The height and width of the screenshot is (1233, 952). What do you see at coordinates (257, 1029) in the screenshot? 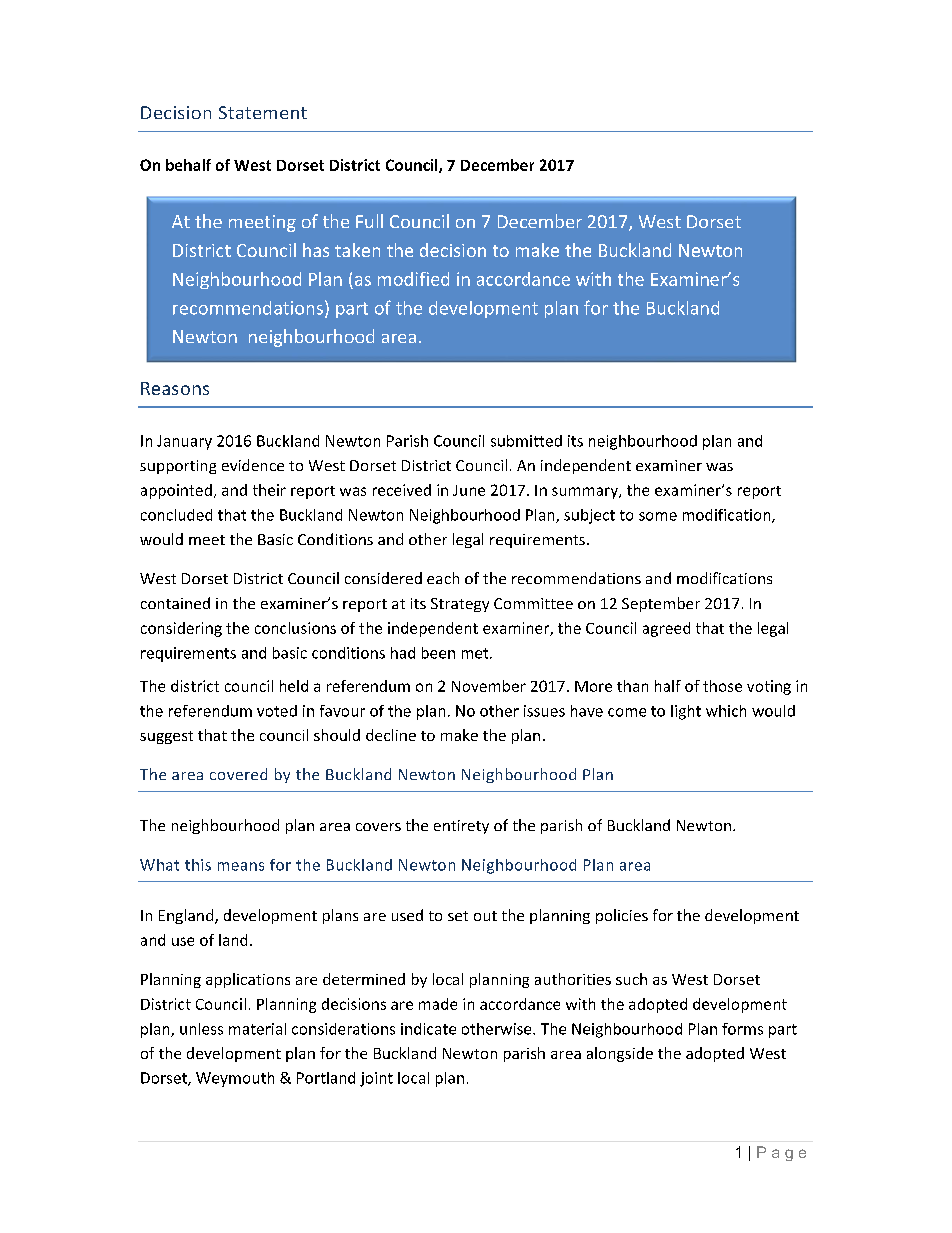
I see `material` at bounding box center [257, 1029].
